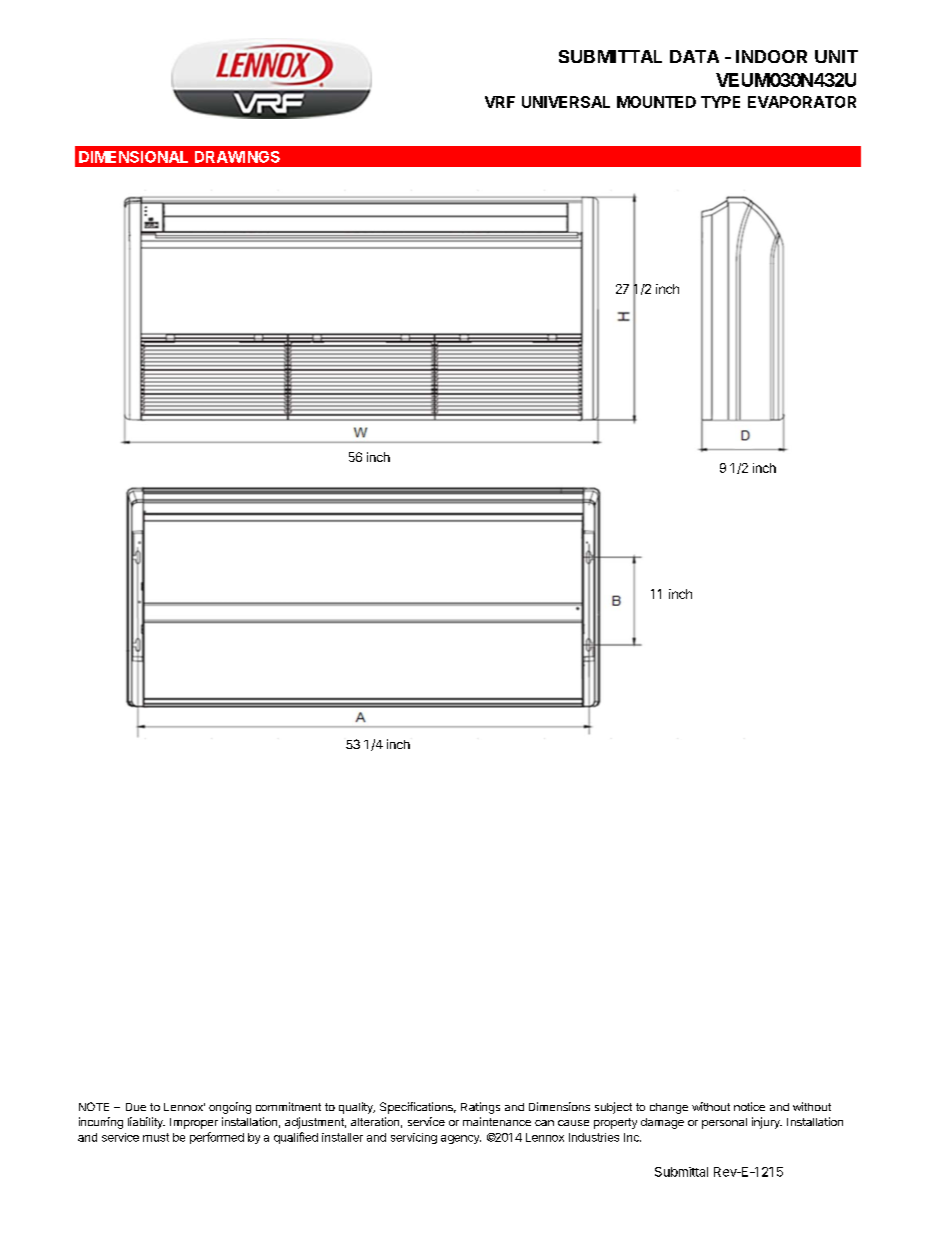 The width and height of the document is (952, 1233). Describe the element at coordinates (749, 1106) in the document. I see `notice` at that location.
